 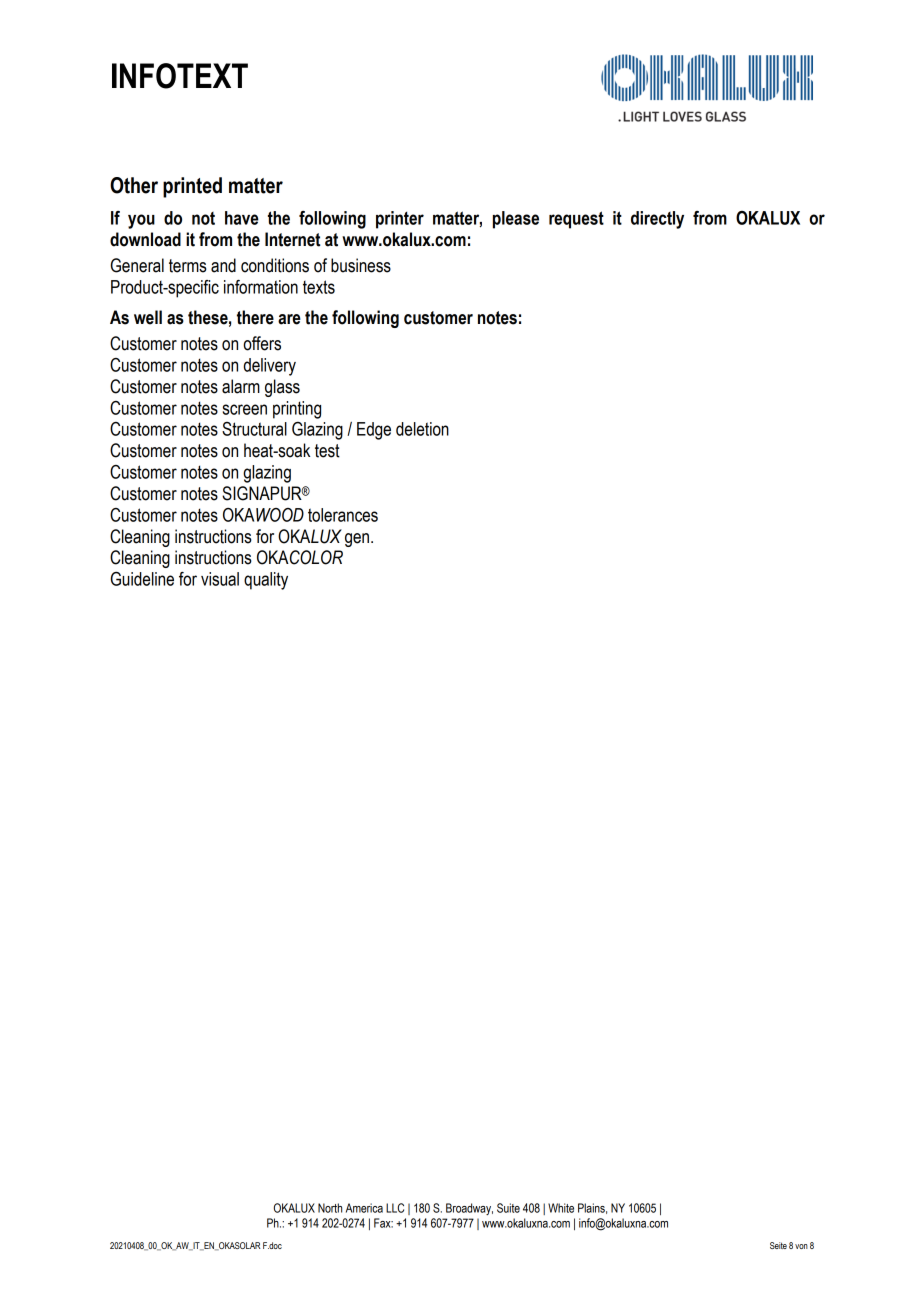 What do you see at coordinates (561, 1208) in the image?
I see `White` at bounding box center [561, 1208].
